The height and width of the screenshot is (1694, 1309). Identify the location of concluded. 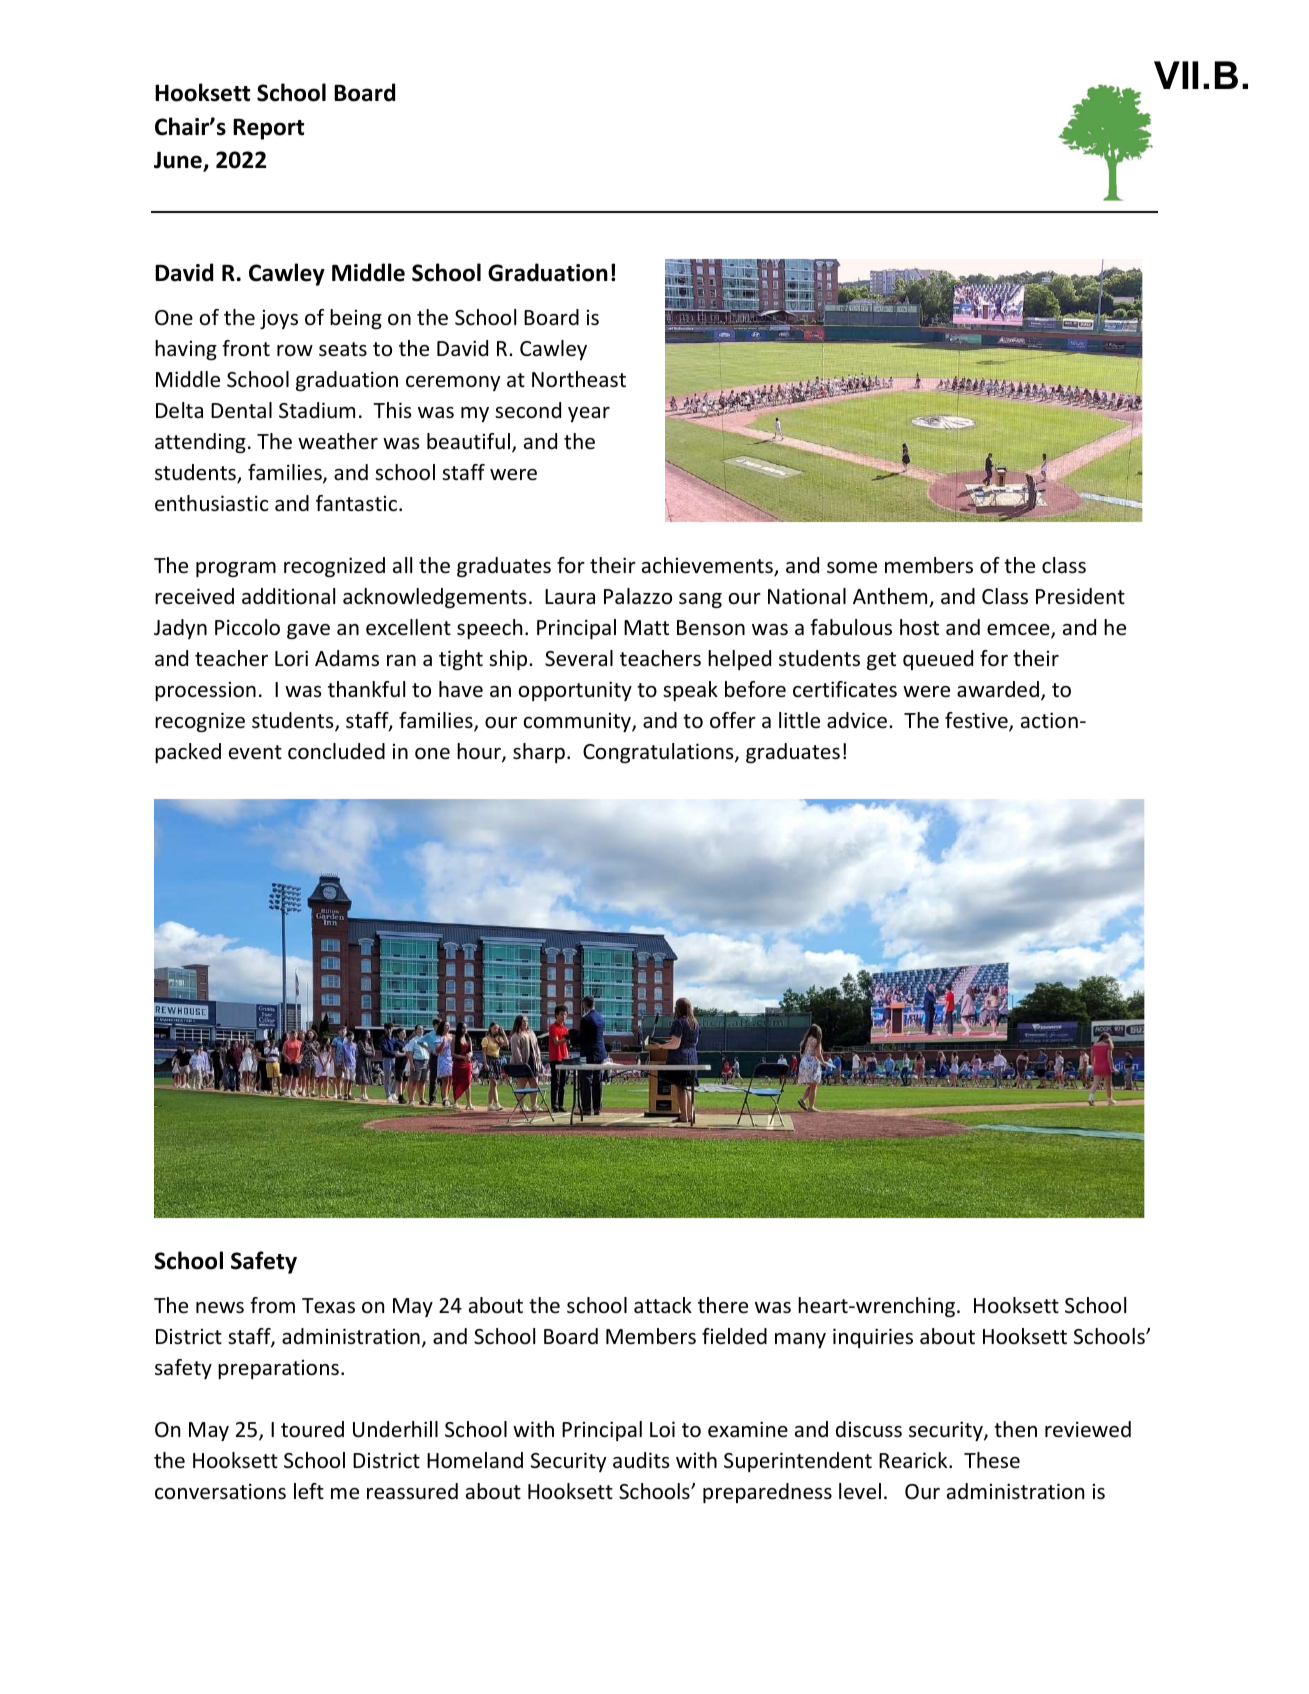
(336, 751).
